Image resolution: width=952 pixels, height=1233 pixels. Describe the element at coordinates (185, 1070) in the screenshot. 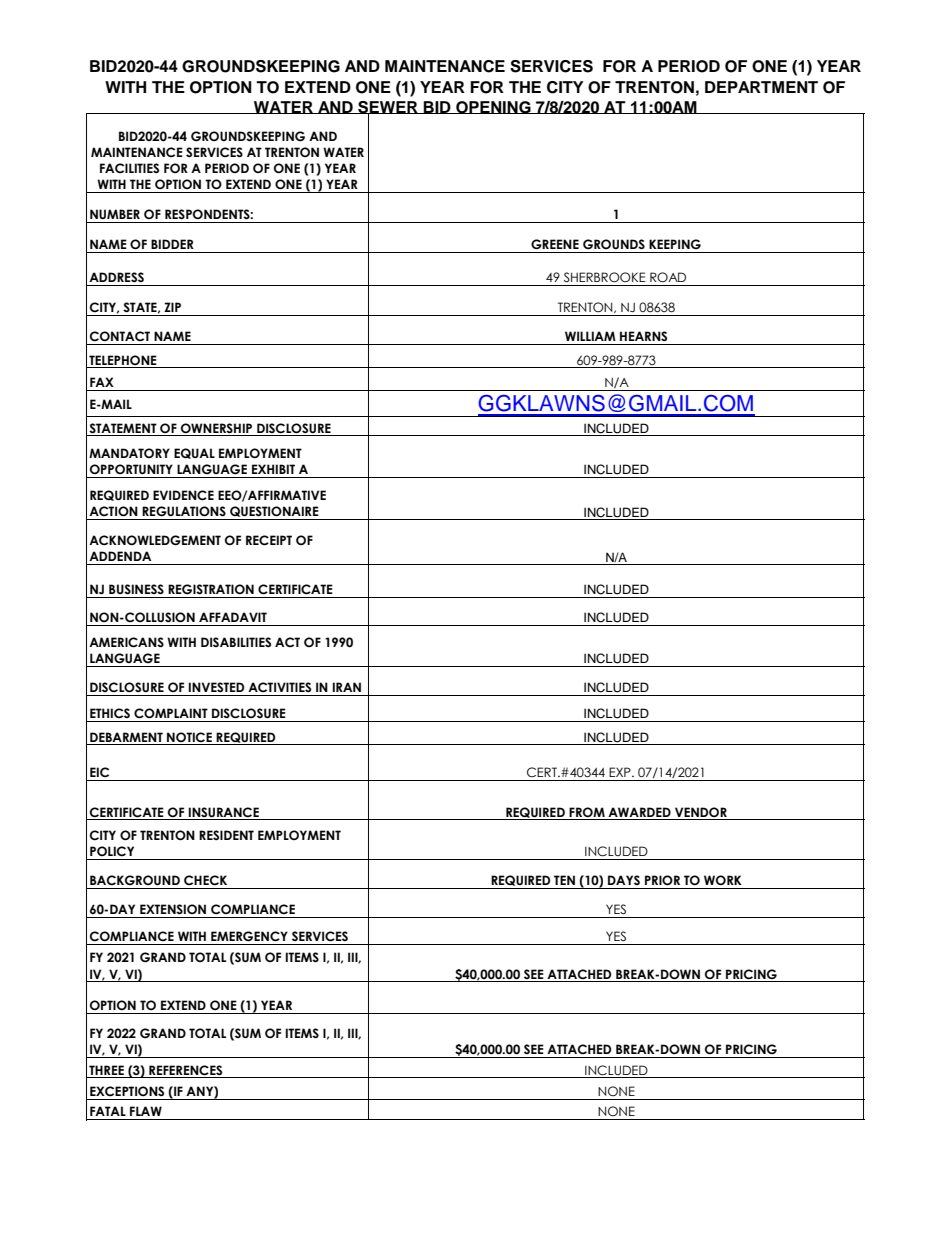

I see `REFERENCES` at that location.
